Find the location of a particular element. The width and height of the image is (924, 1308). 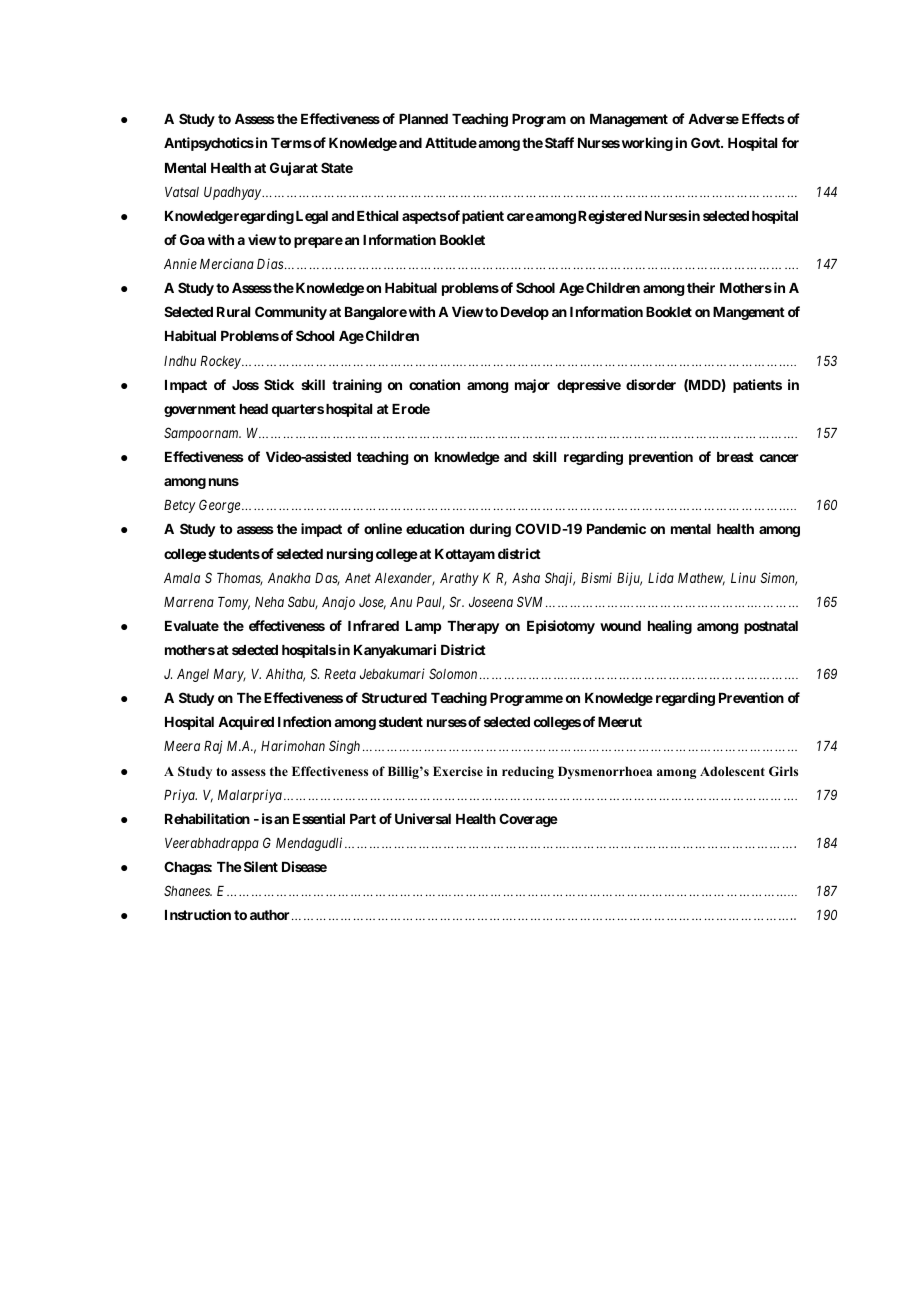

Mangement is located at coordinates (749, 313).
